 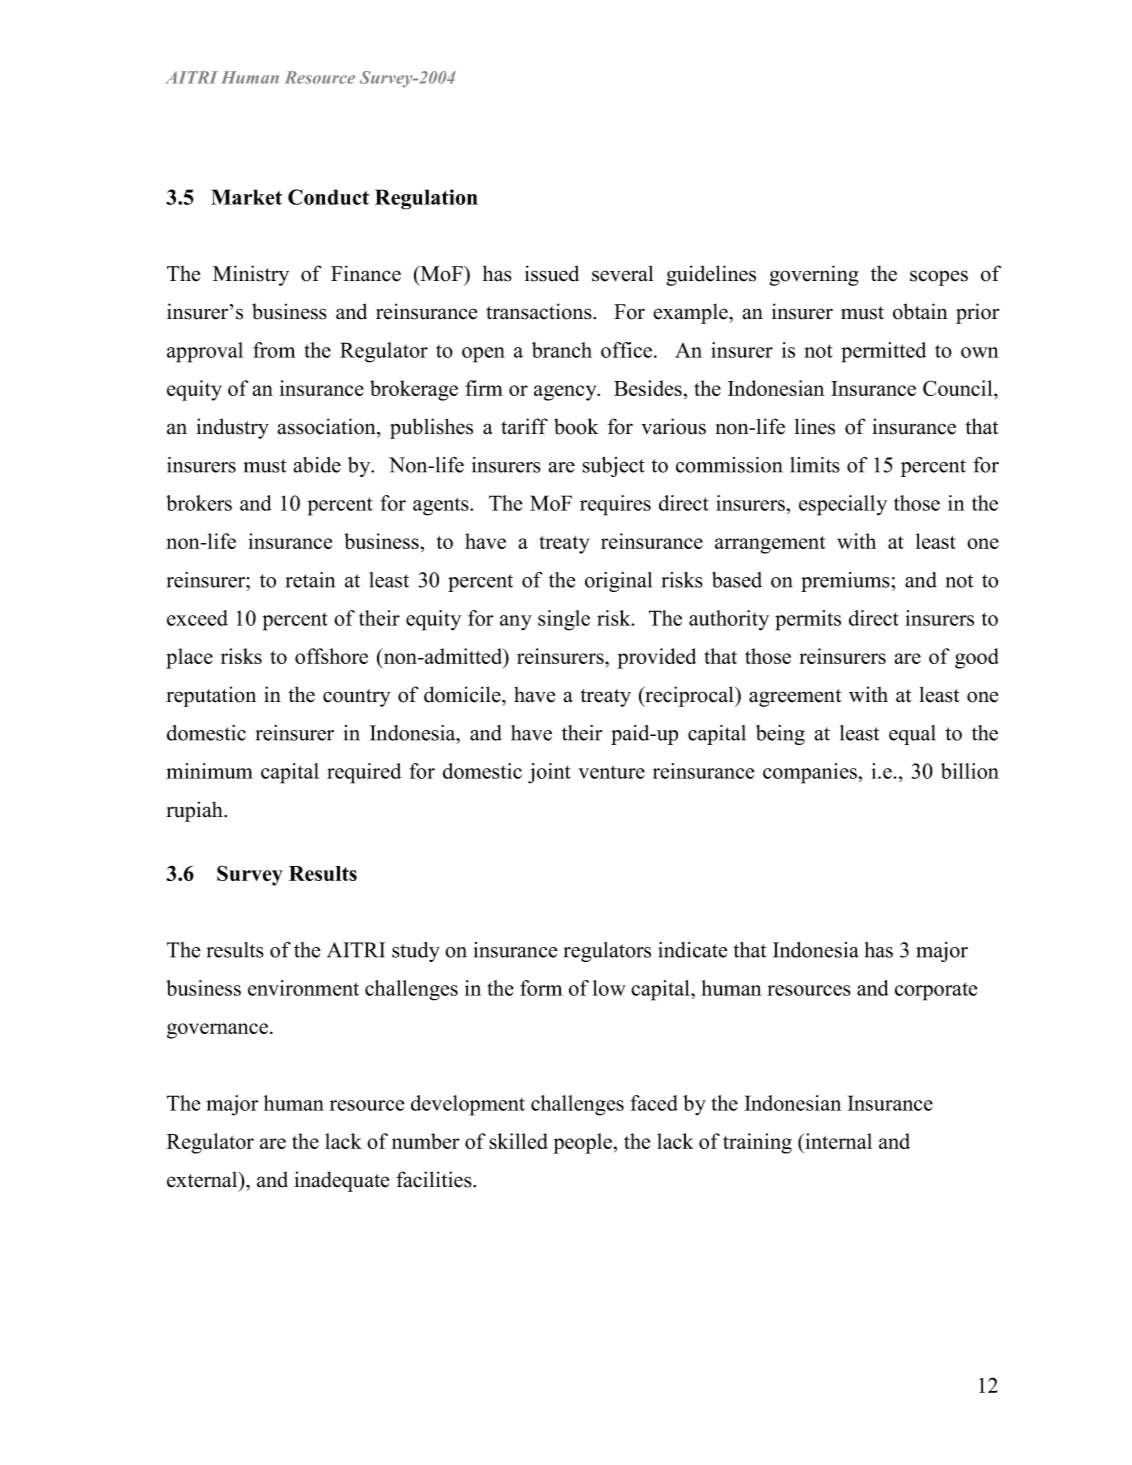 What do you see at coordinates (303, 988) in the image?
I see `environment` at bounding box center [303, 988].
